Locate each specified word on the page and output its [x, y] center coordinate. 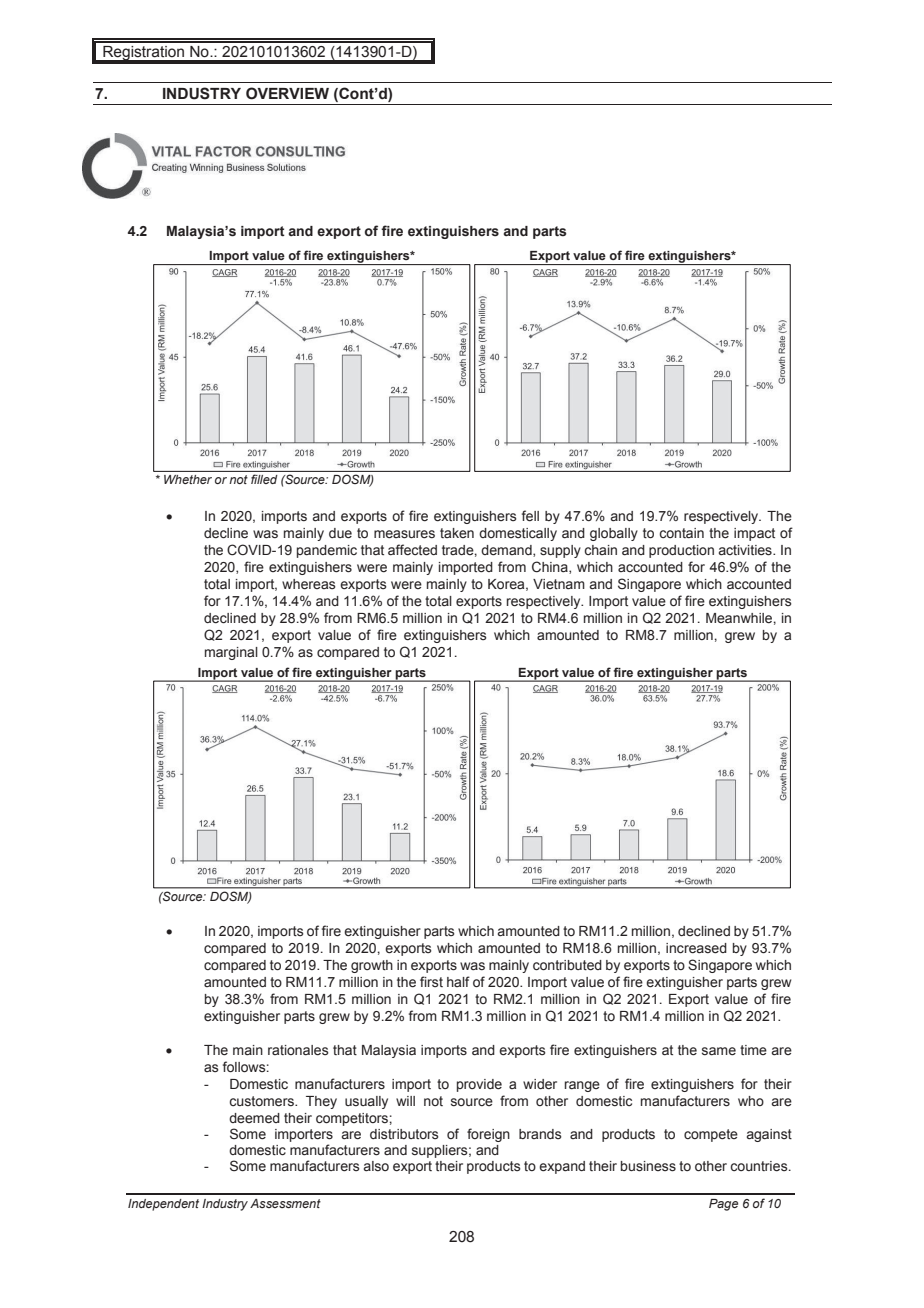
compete [711, 1135]
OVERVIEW [287, 93]
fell [530, 516]
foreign [488, 1135]
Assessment [285, 1203]
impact [754, 534]
